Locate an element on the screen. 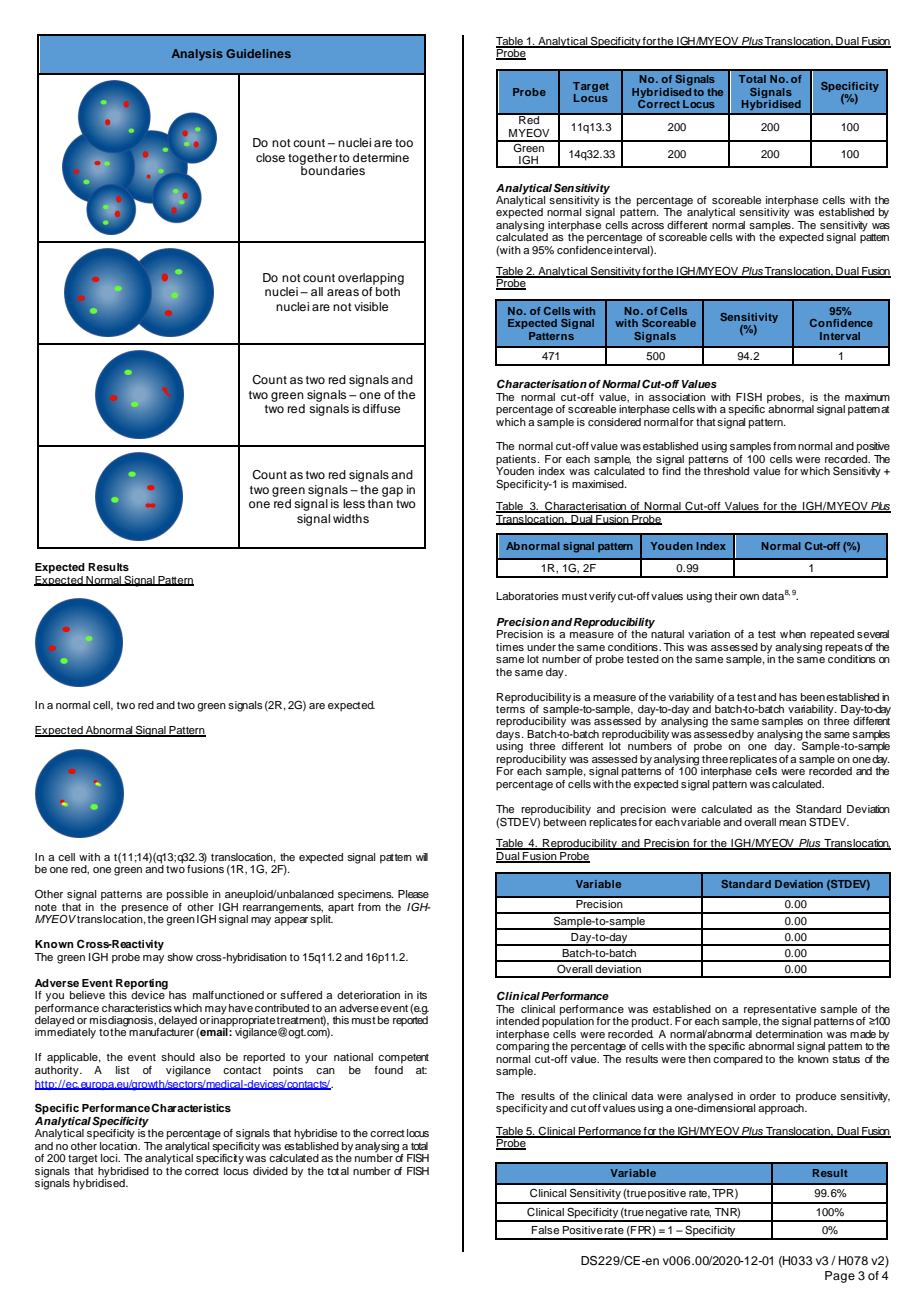 Image resolution: width=924 pixels, height=1309 pixels. determine is located at coordinates (381, 157).
